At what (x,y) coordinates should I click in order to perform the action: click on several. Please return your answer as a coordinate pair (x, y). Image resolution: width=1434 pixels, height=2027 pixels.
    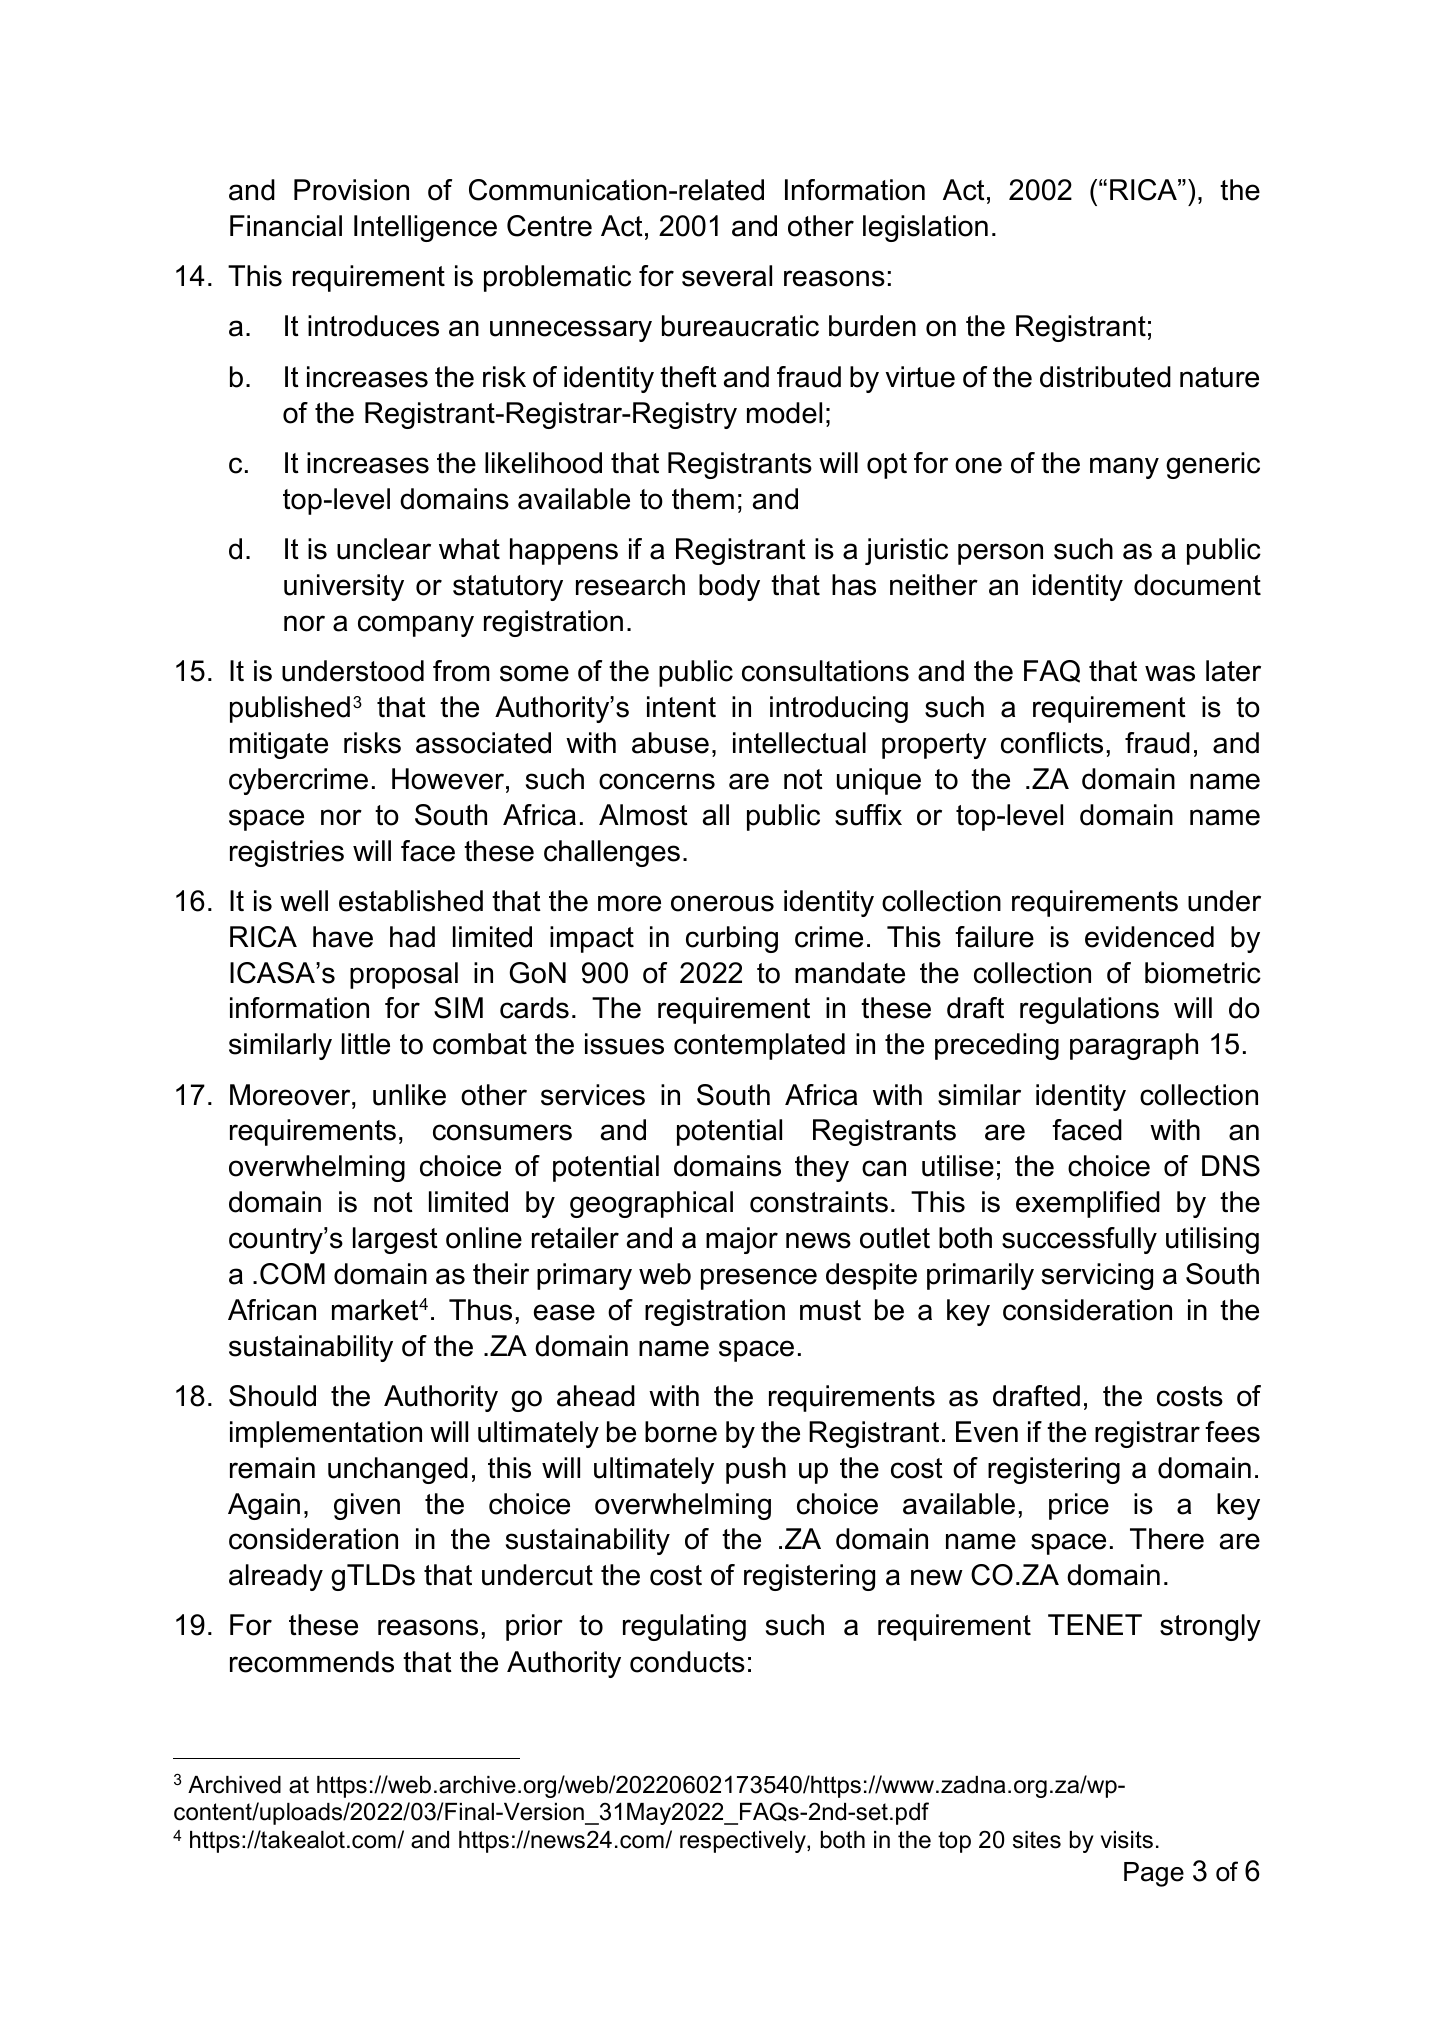
    Looking at the image, I should click on (727, 276).
